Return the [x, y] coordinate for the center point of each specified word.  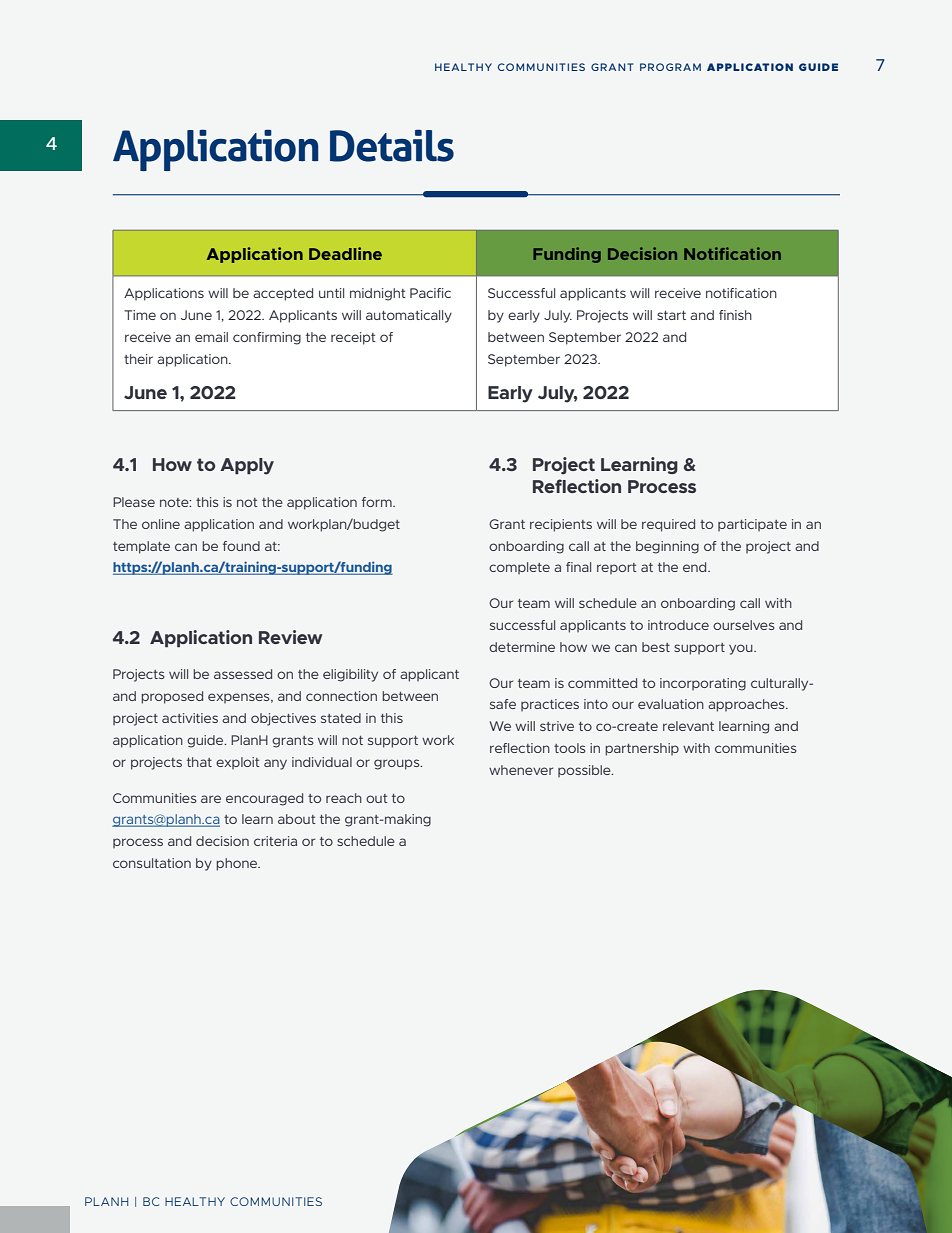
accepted [283, 294]
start [671, 315]
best [656, 647]
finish [735, 315]
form [378, 502]
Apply [247, 466]
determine [522, 647]
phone [238, 864]
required [668, 525]
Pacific [430, 293]
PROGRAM [670, 67]
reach [344, 798]
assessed [243, 674]
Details [392, 145]
